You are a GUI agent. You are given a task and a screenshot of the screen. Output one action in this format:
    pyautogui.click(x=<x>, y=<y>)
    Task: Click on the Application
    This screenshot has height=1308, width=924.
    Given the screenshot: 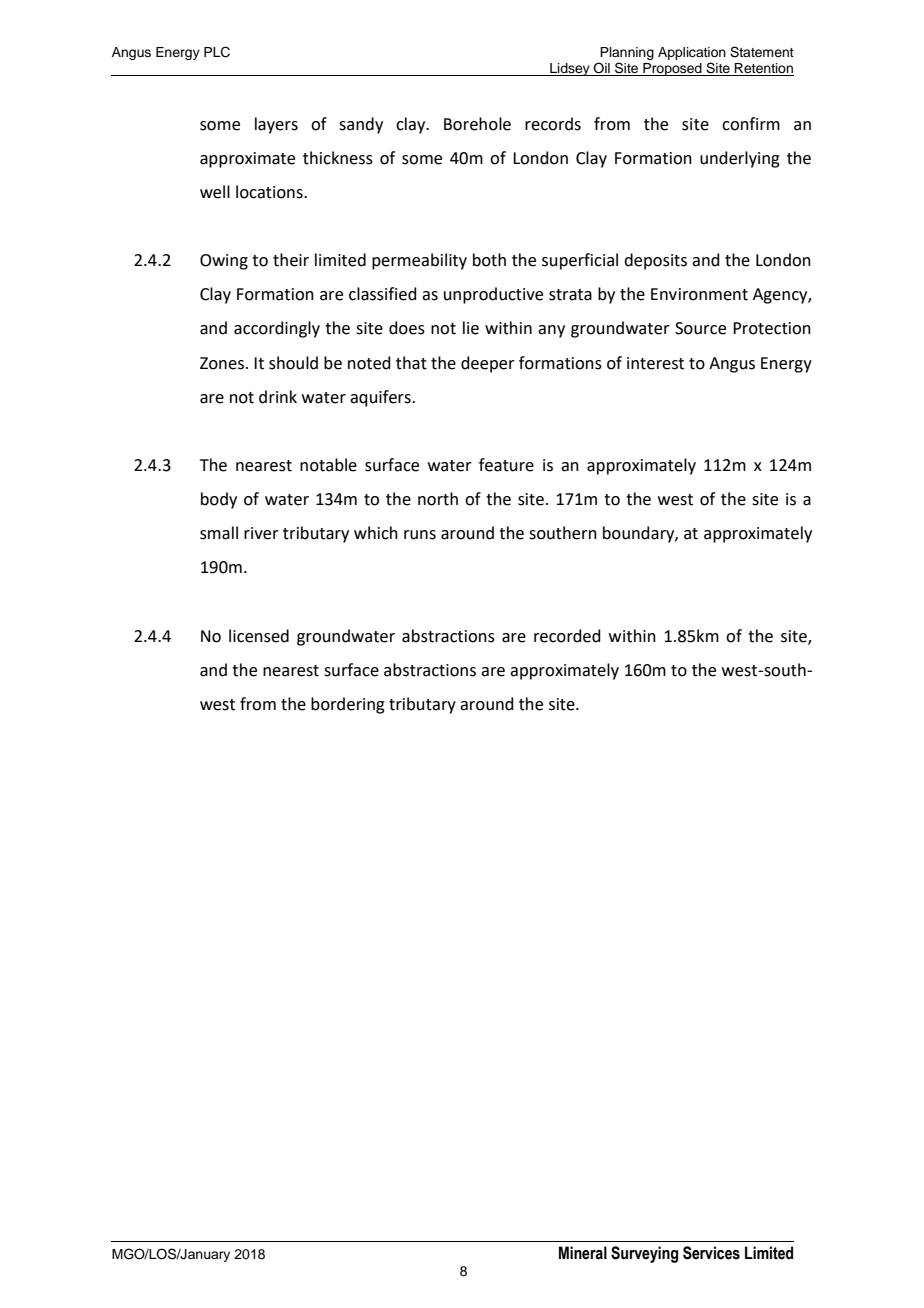 What is the action you would take?
    pyautogui.click(x=692, y=53)
